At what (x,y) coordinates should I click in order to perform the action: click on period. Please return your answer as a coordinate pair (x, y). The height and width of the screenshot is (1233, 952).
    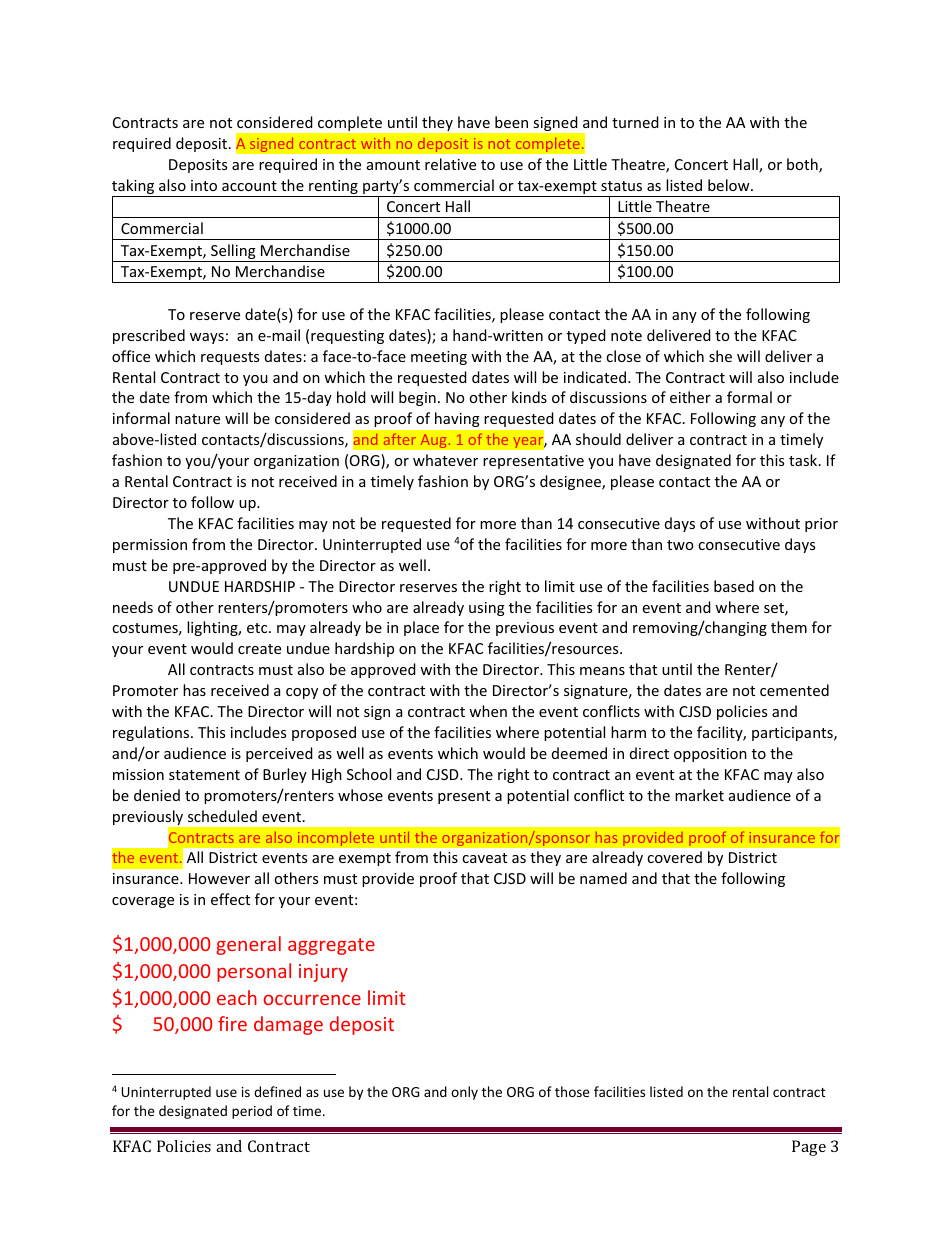
    Looking at the image, I should click on (252, 1112).
